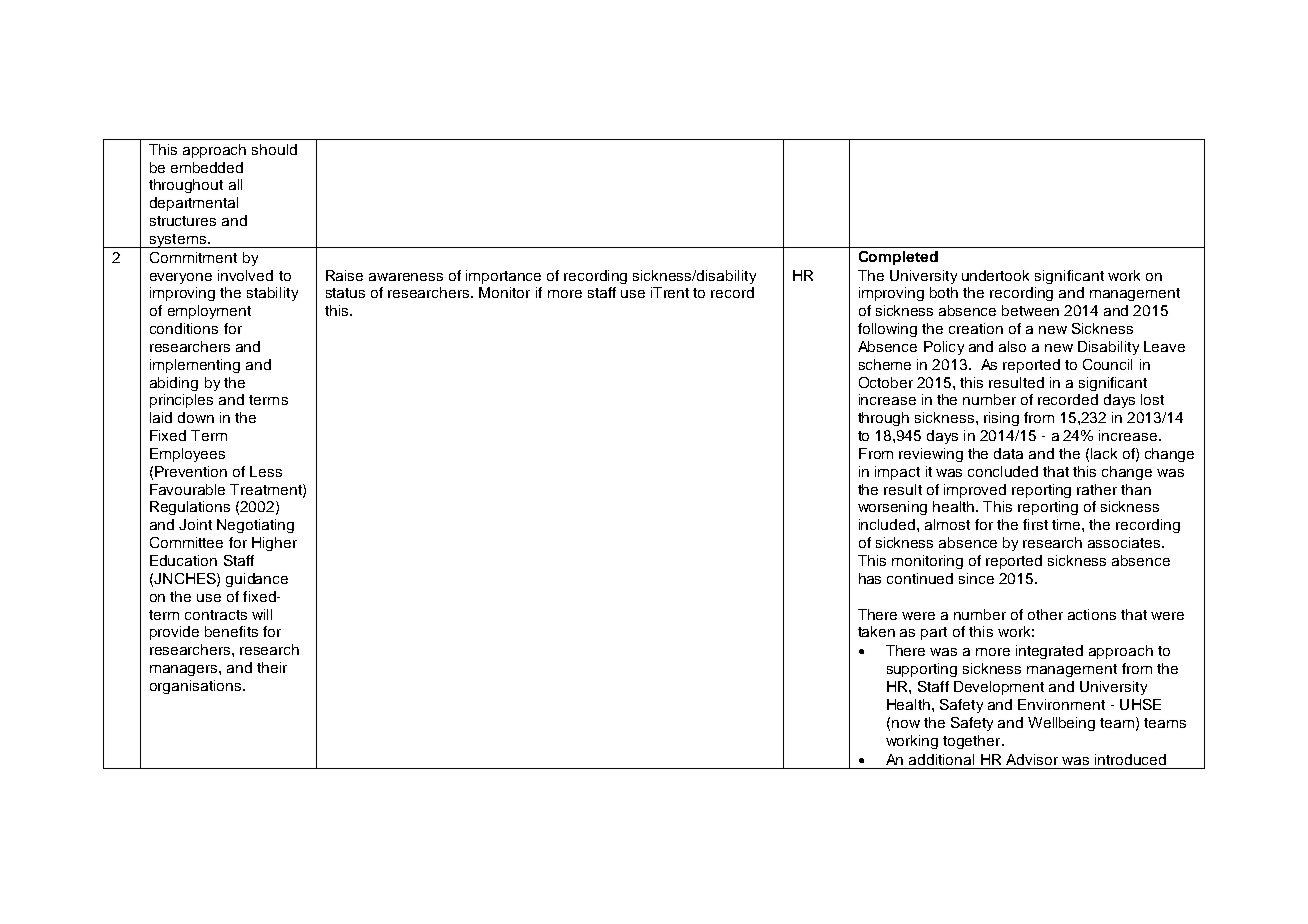 This screenshot has height=924, width=1308. I want to click on Less, so click(266, 471).
